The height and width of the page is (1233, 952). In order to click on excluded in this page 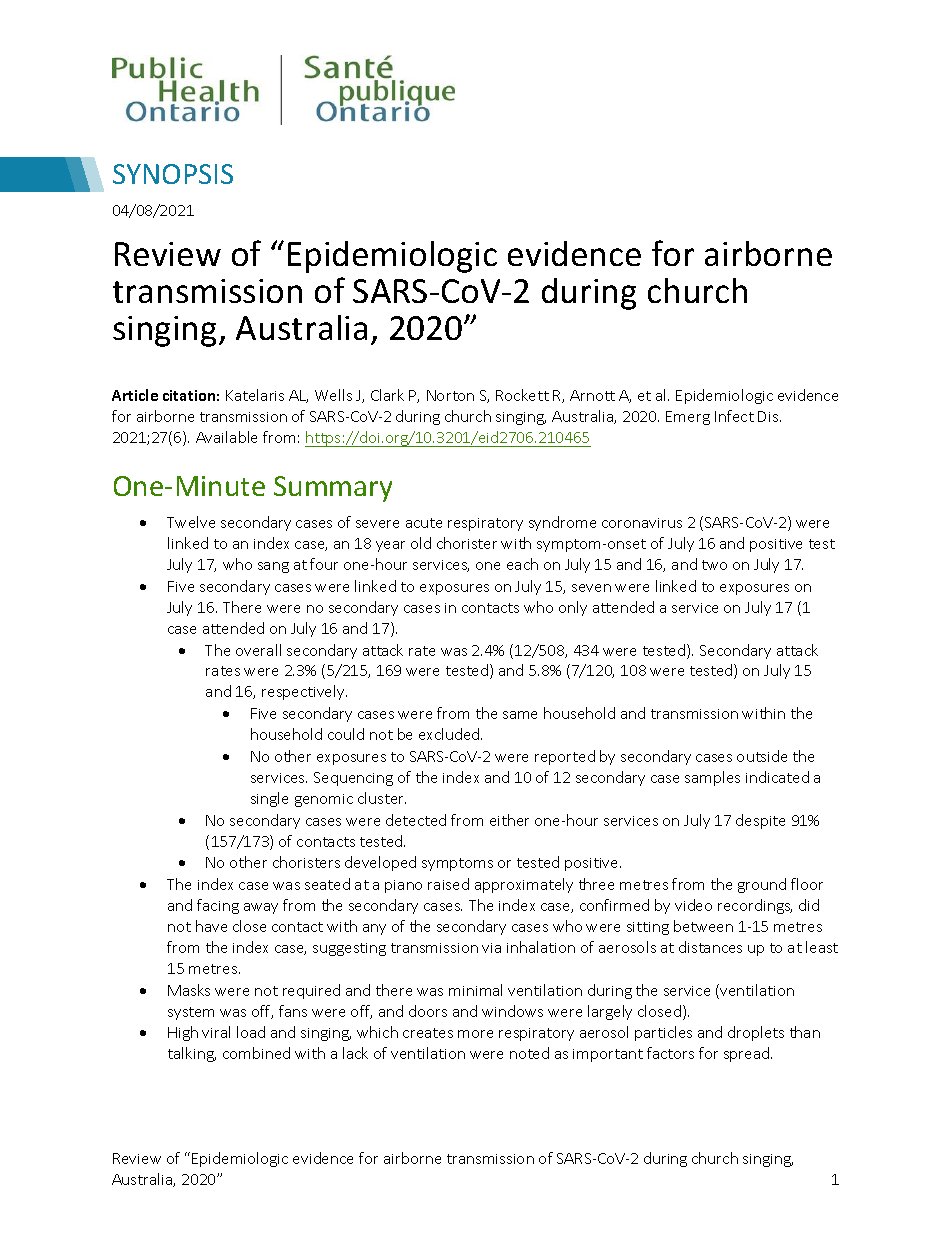, I will do `click(450, 734)`.
